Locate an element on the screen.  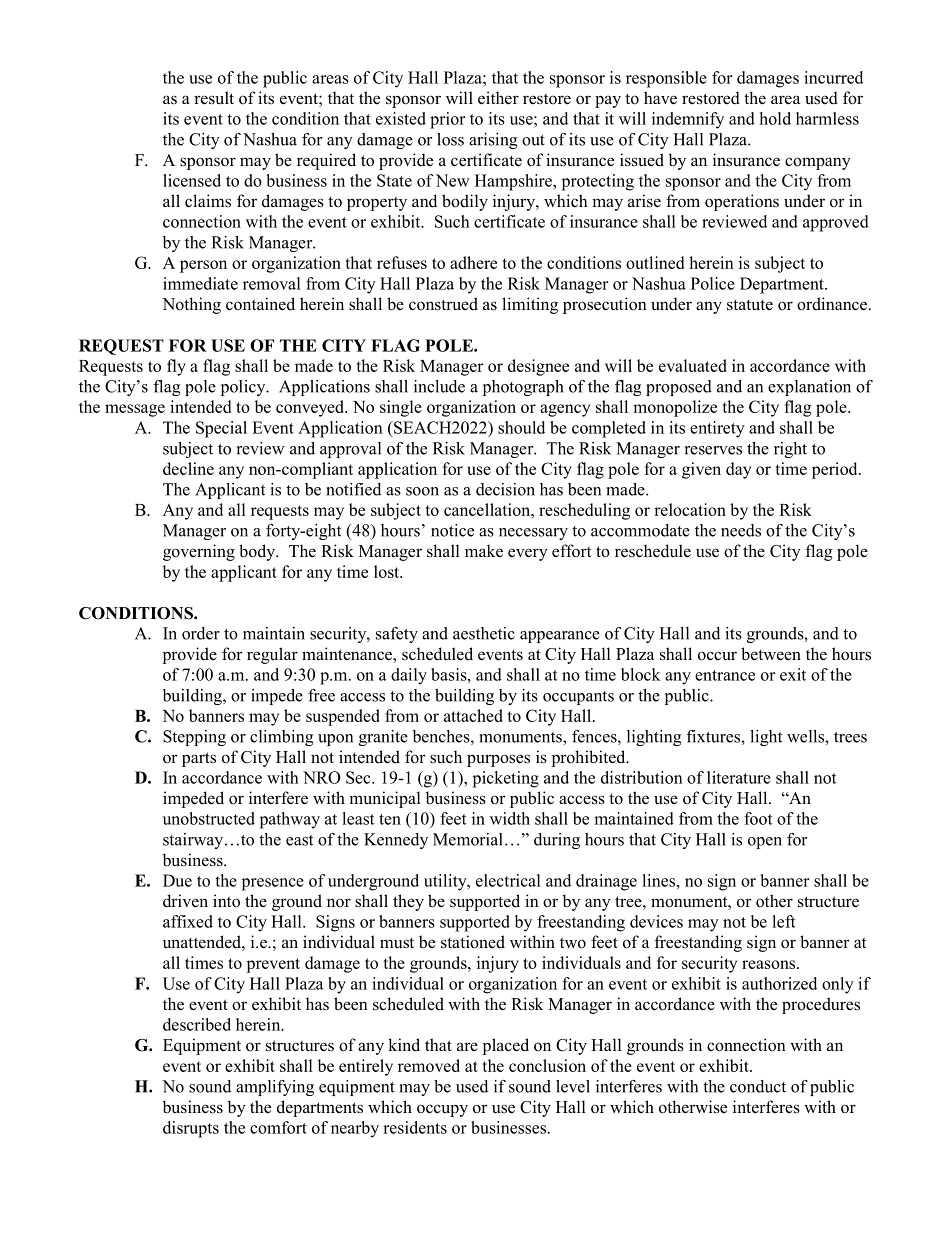
should is located at coordinates (521, 427).
